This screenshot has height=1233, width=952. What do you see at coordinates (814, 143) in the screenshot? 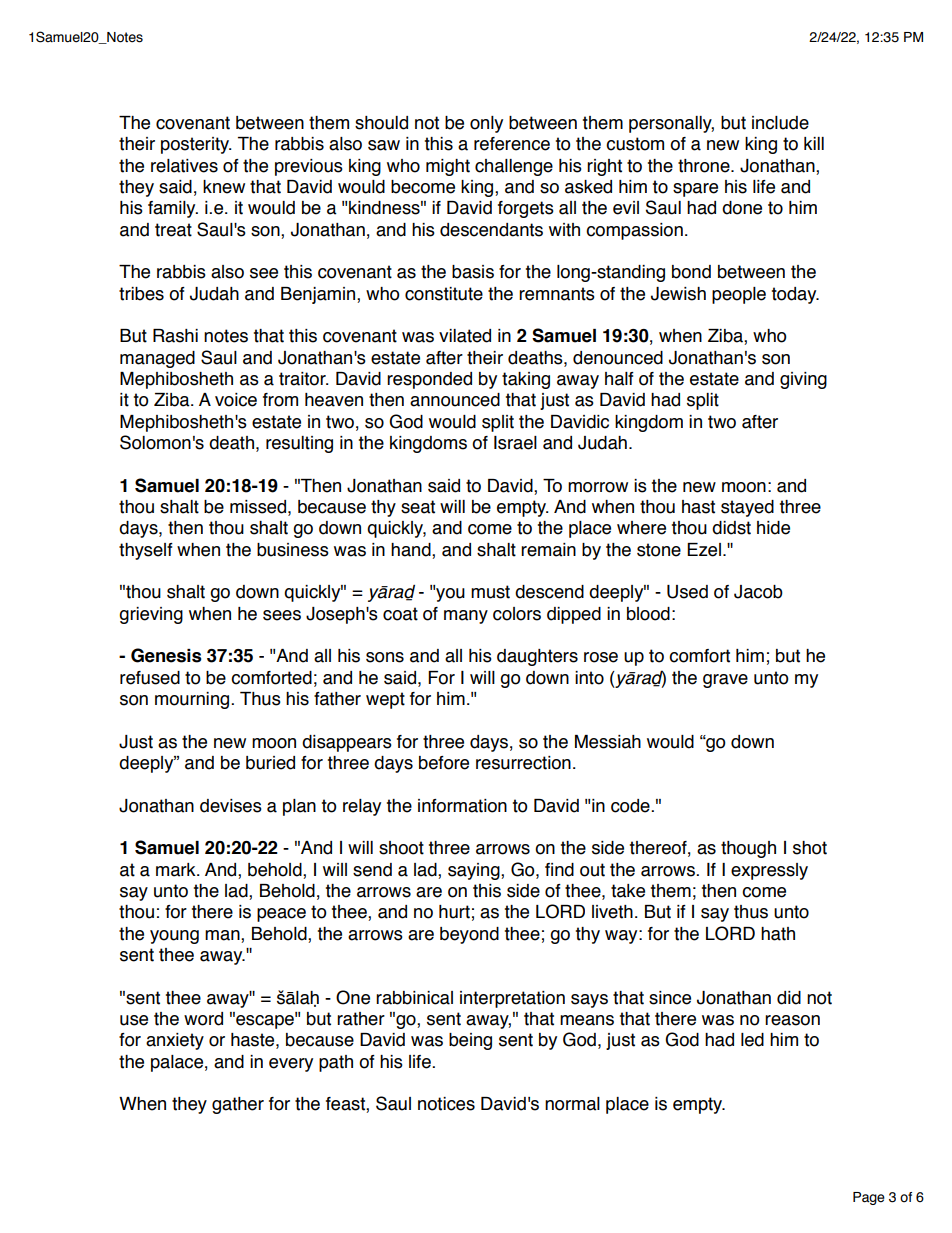
I see `kill` at bounding box center [814, 143].
